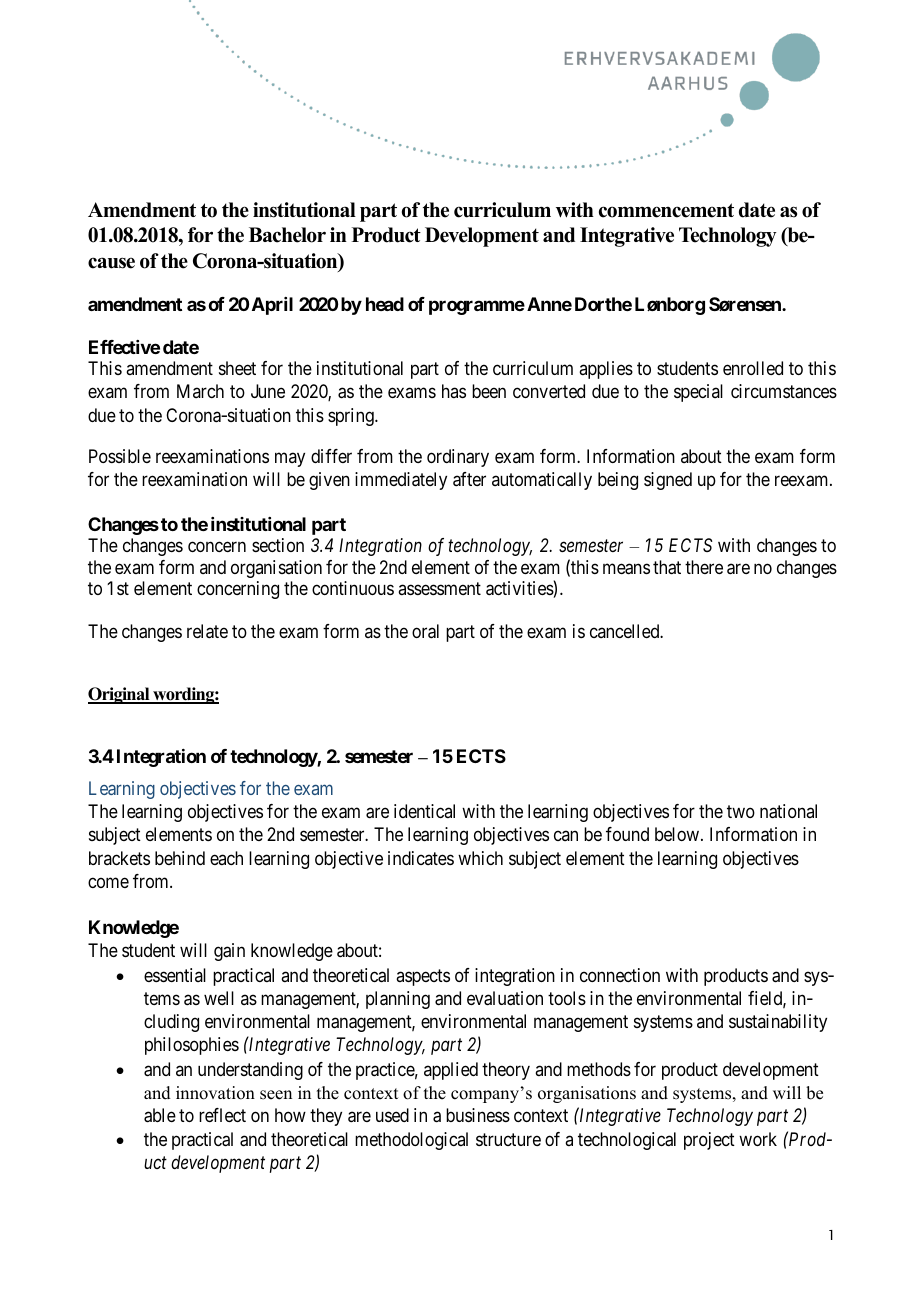 Image resolution: width=924 pixels, height=1308 pixels. What do you see at coordinates (458, 458) in the screenshot?
I see `ordinary` at bounding box center [458, 458].
